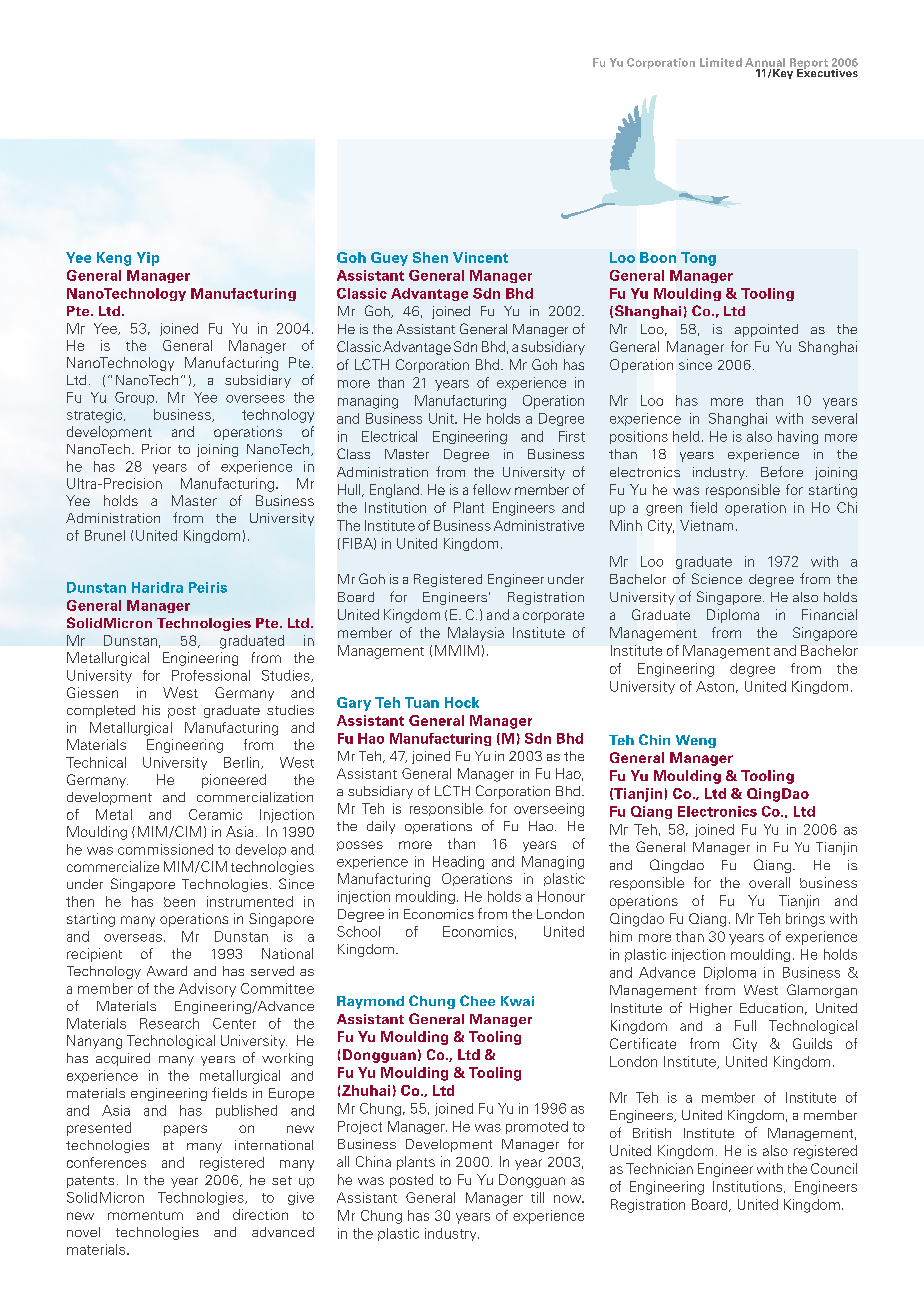  What do you see at coordinates (480, 257) in the screenshot?
I see `Vincent` at bounding box center [480, 257].
